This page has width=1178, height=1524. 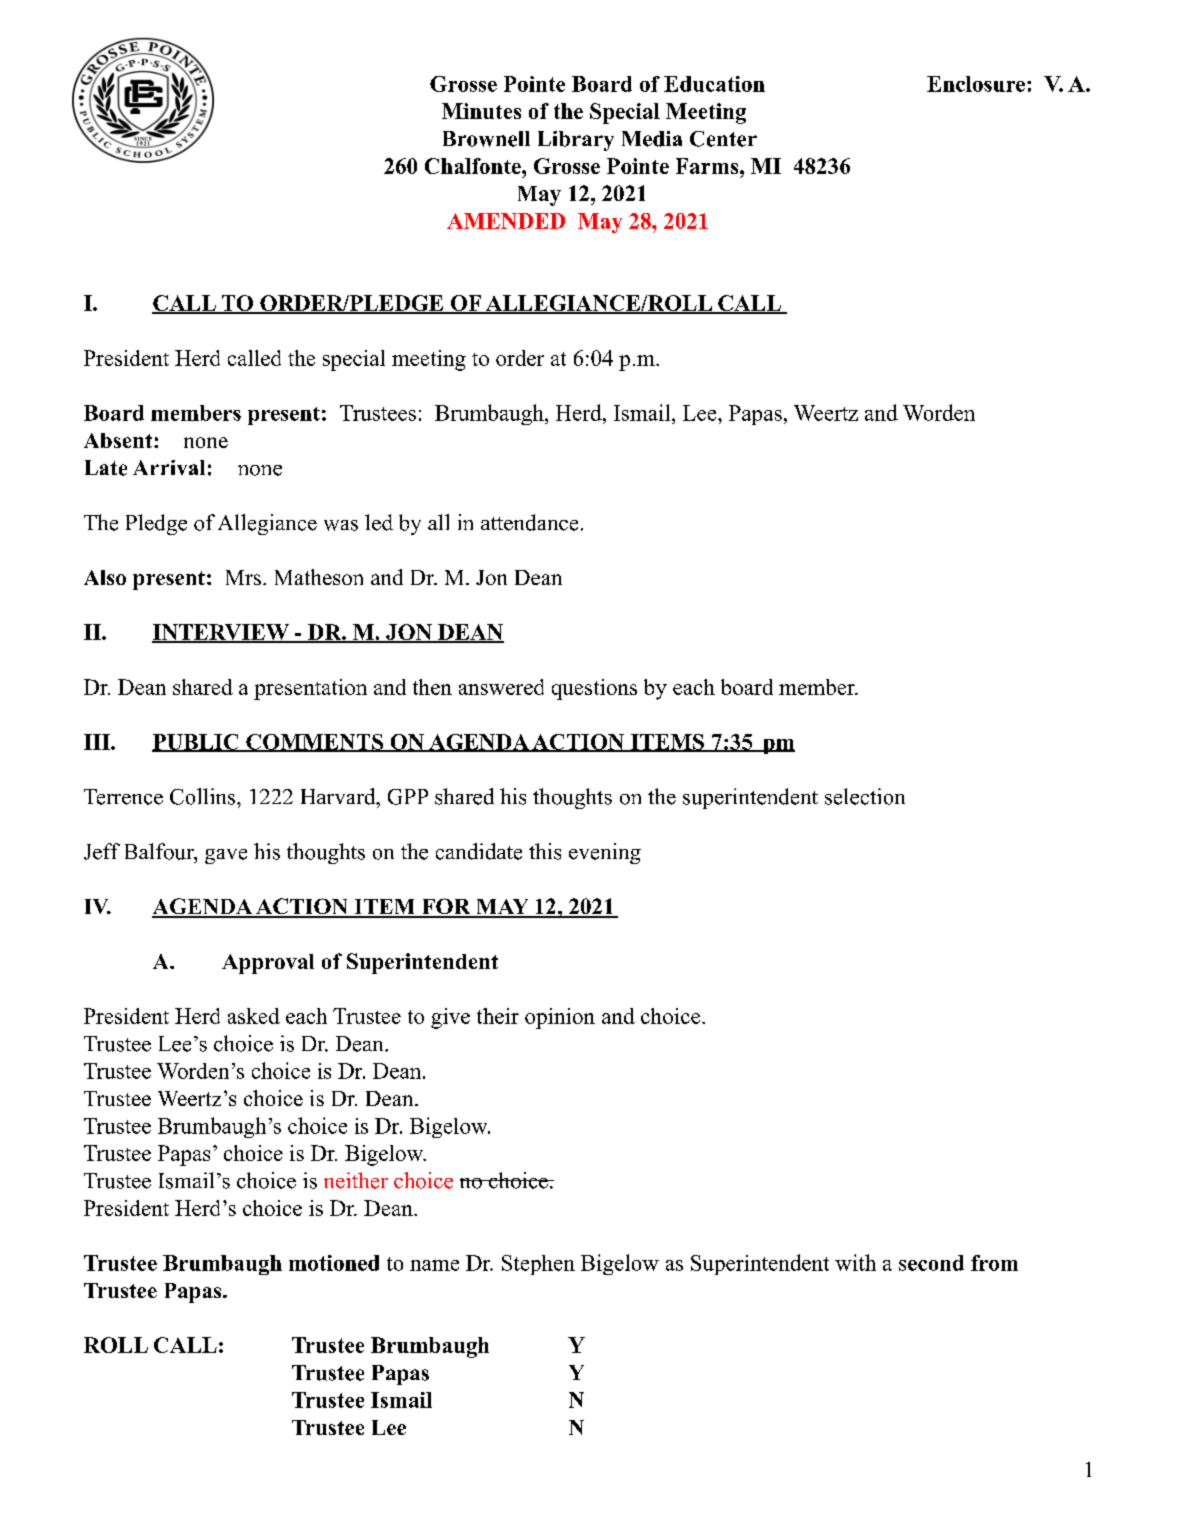 What do you see at coordinates (576, 141) in the page?
I see `Library` at bounding box center [576, 141].
